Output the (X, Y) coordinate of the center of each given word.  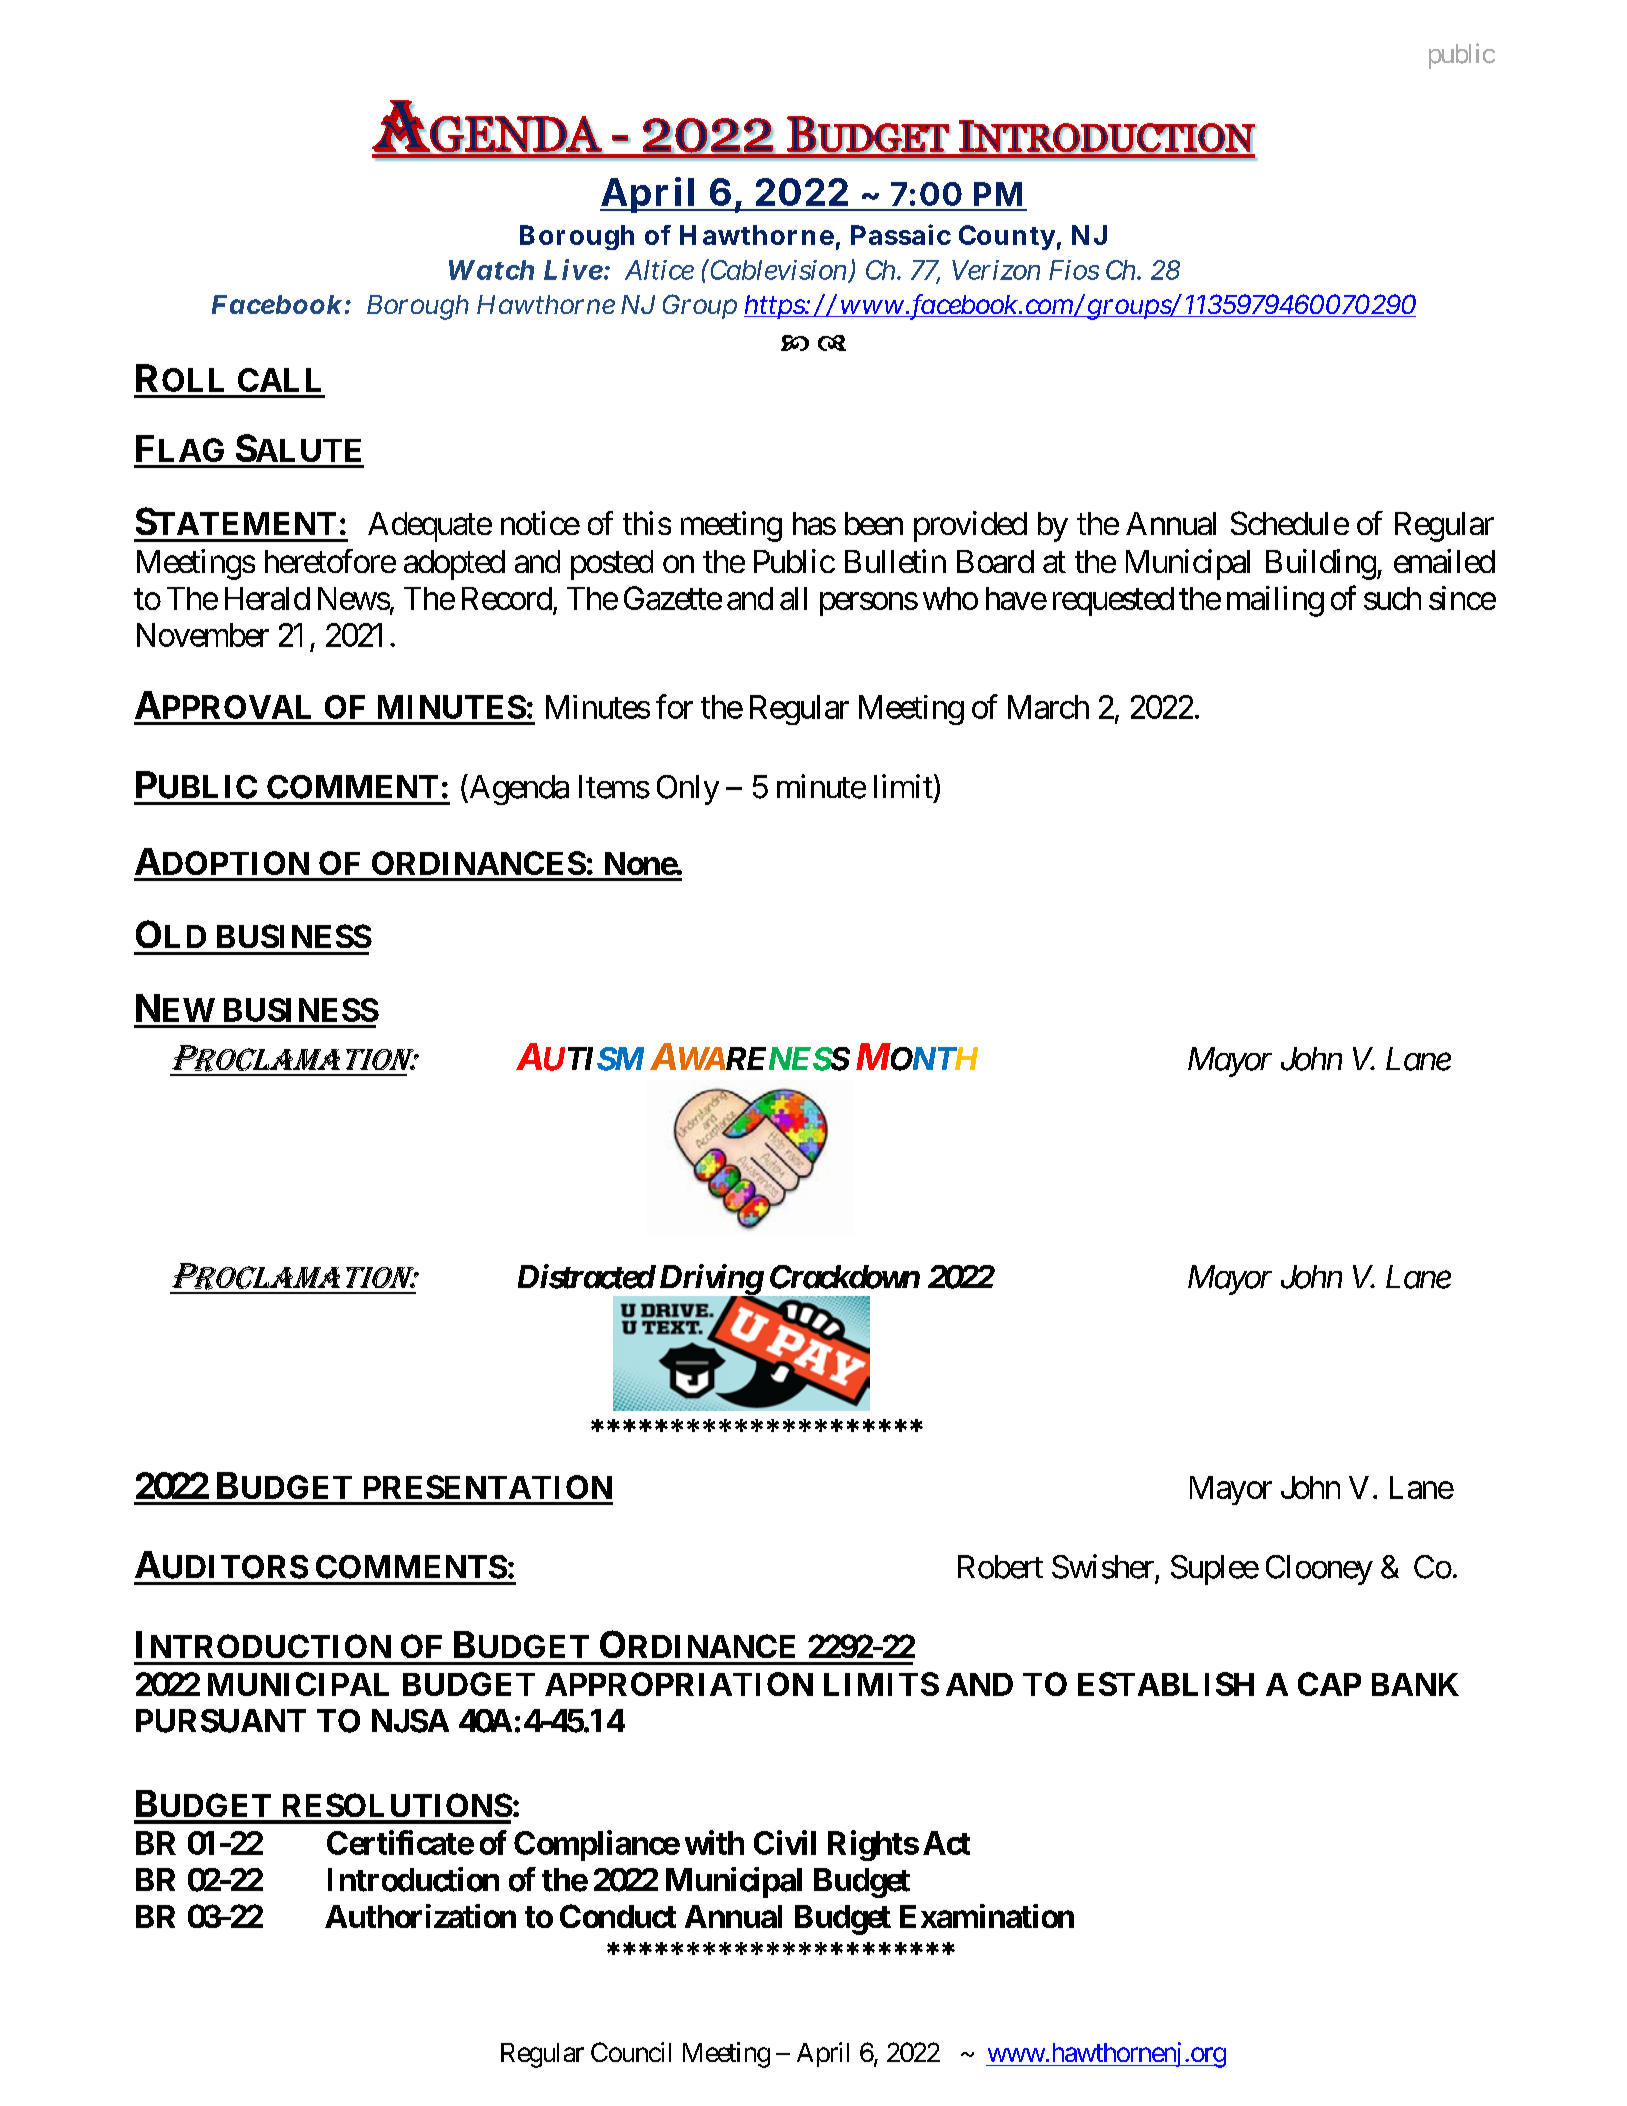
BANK (1415, 1684)
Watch (491, 270)
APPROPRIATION (679, 1684)
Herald (267, 598)
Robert (1000, 1567)
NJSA (410, 1721)
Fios (1074, 270)
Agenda (518, 789)
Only (688, 790)
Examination (987, 1916)
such (1392, 598)
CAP (1329, 1684)
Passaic (901, 234)
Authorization (420, 1916)
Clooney (1319, 1570)
